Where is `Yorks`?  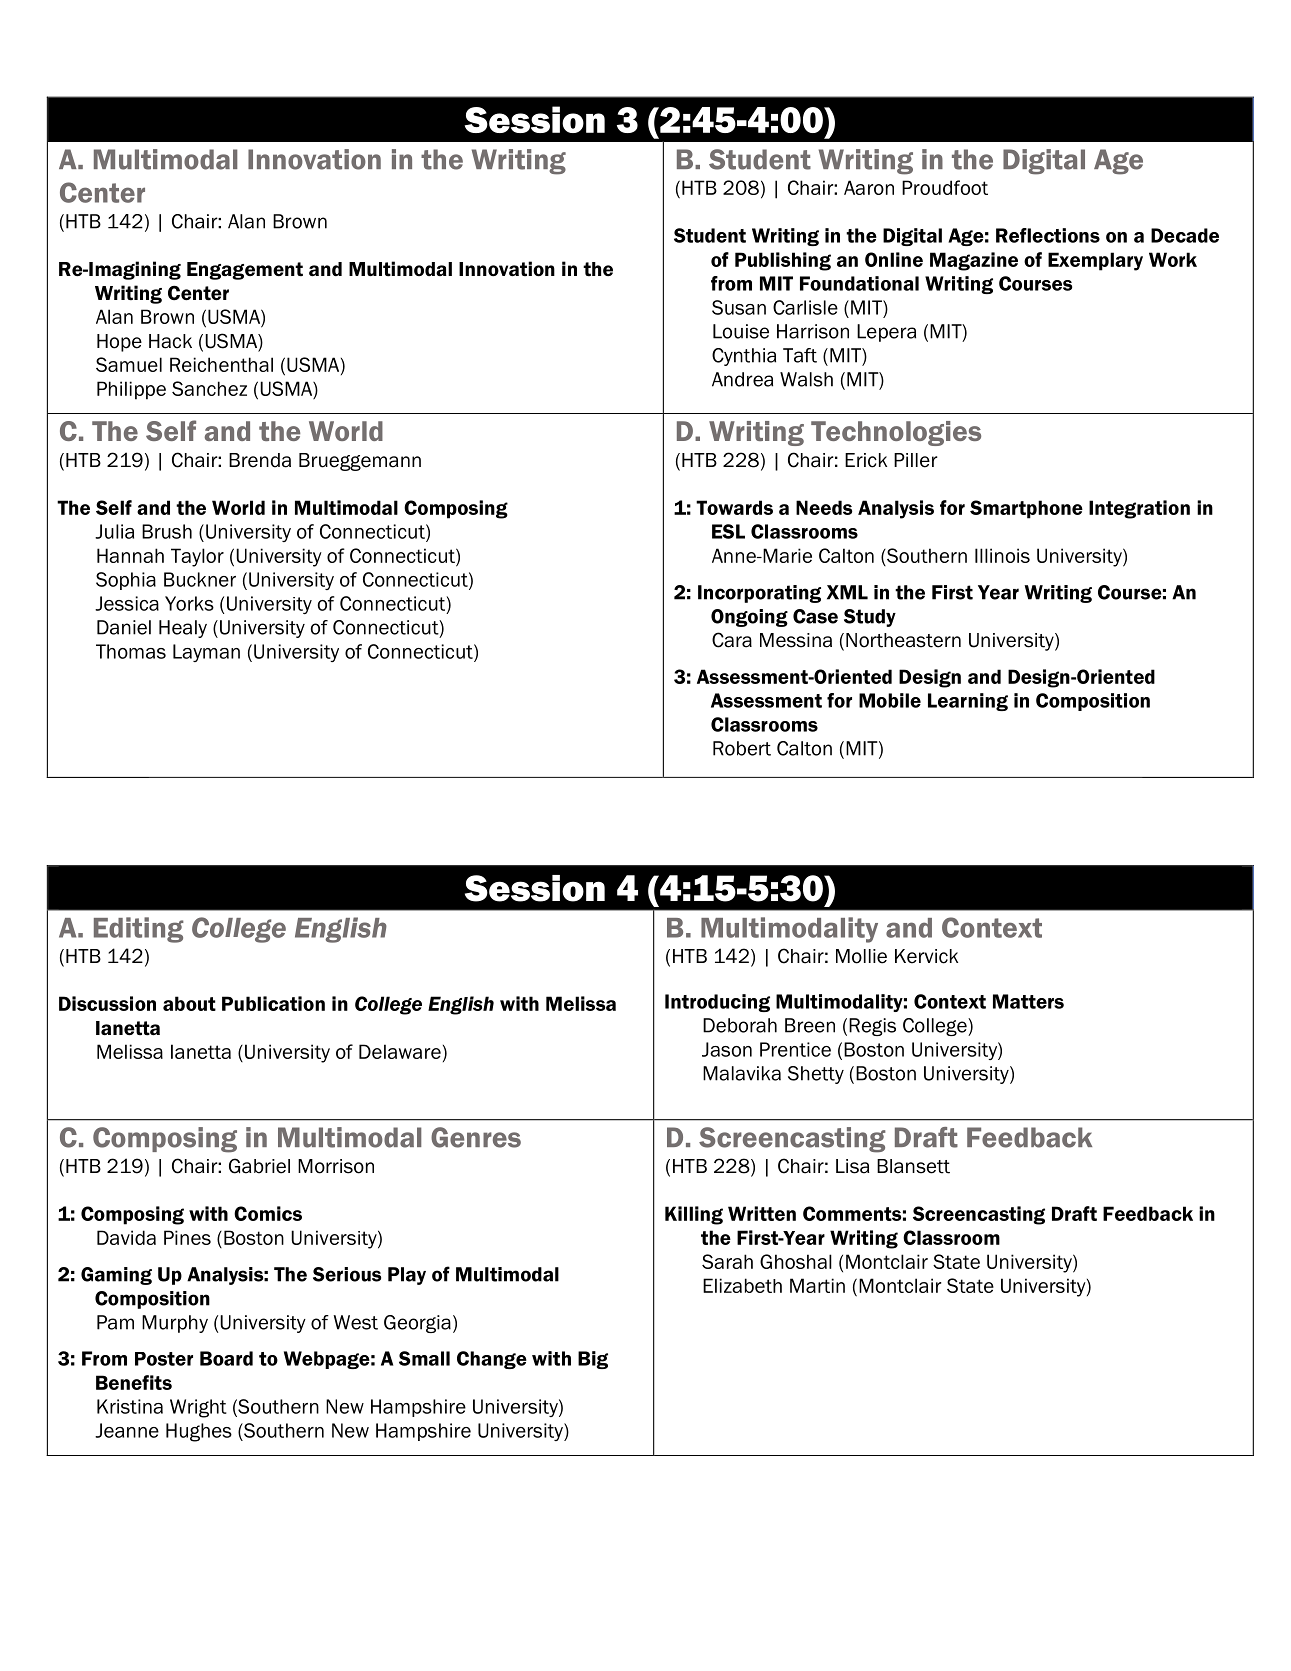 Yorks is located at coordinates (189, 603).
